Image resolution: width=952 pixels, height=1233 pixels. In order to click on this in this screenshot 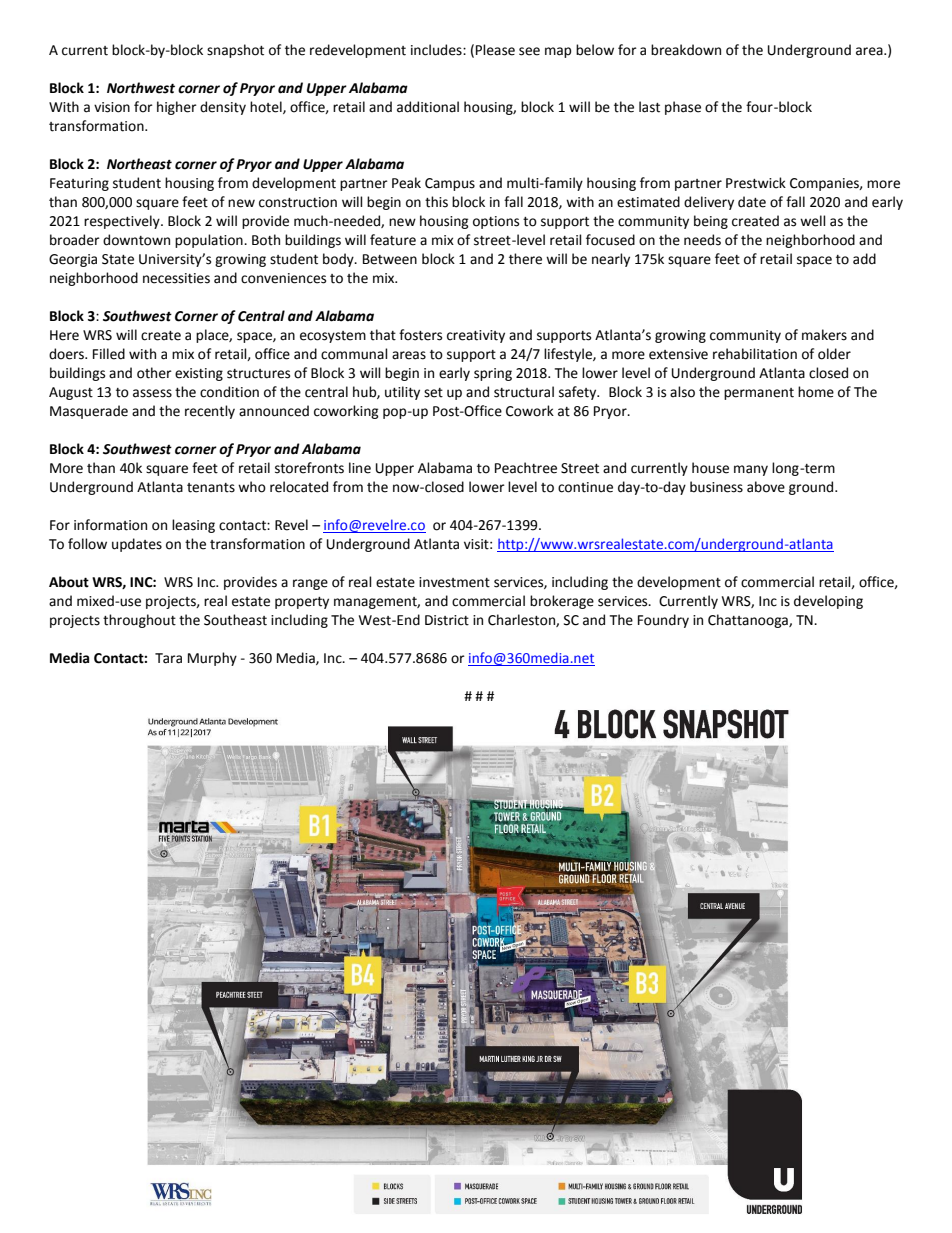, I will do `click(436, 202)`.
